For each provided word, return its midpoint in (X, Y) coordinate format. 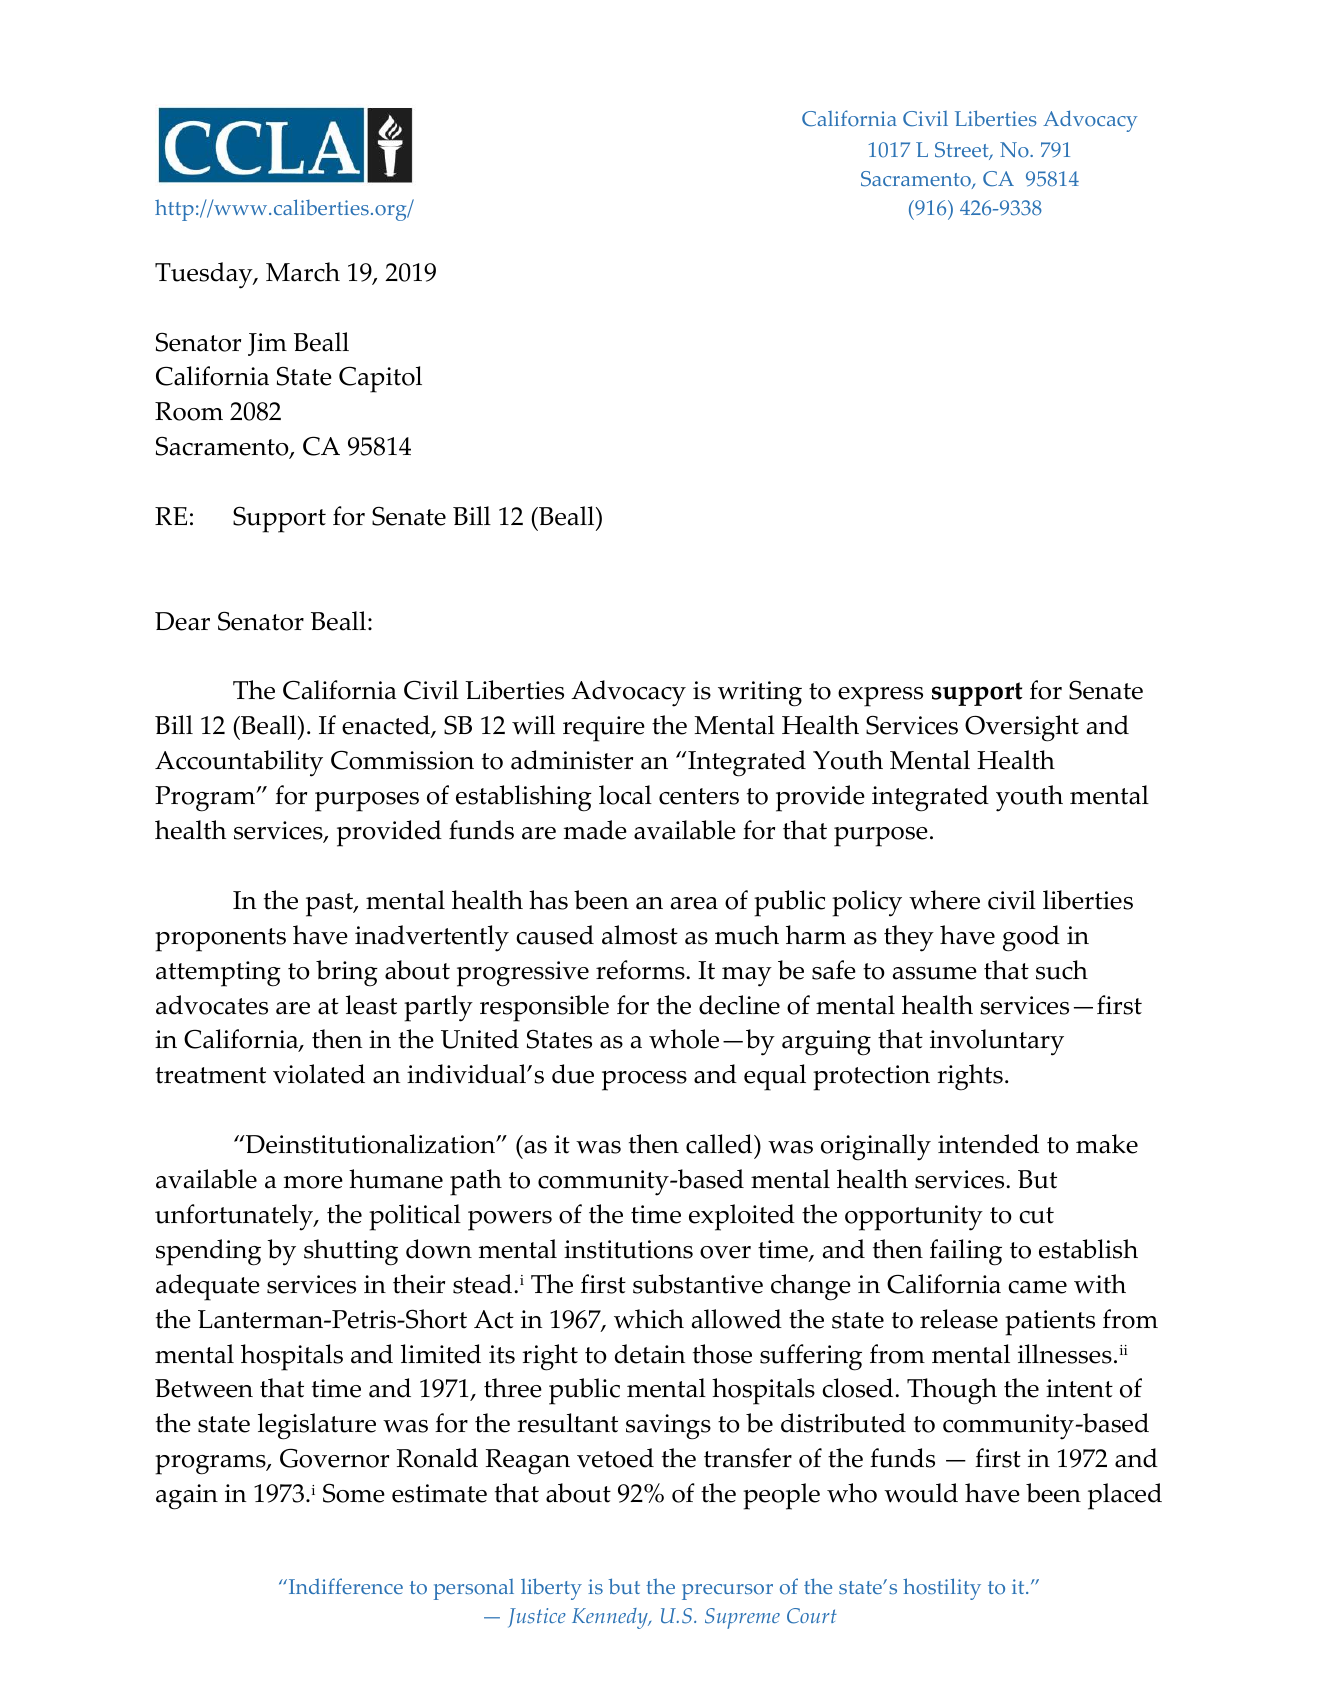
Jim (267, 344)
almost (640, 935)
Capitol (380, 379)
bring (347, 973)
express (880, 697)
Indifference (344, 1586)
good (1031, 938)
